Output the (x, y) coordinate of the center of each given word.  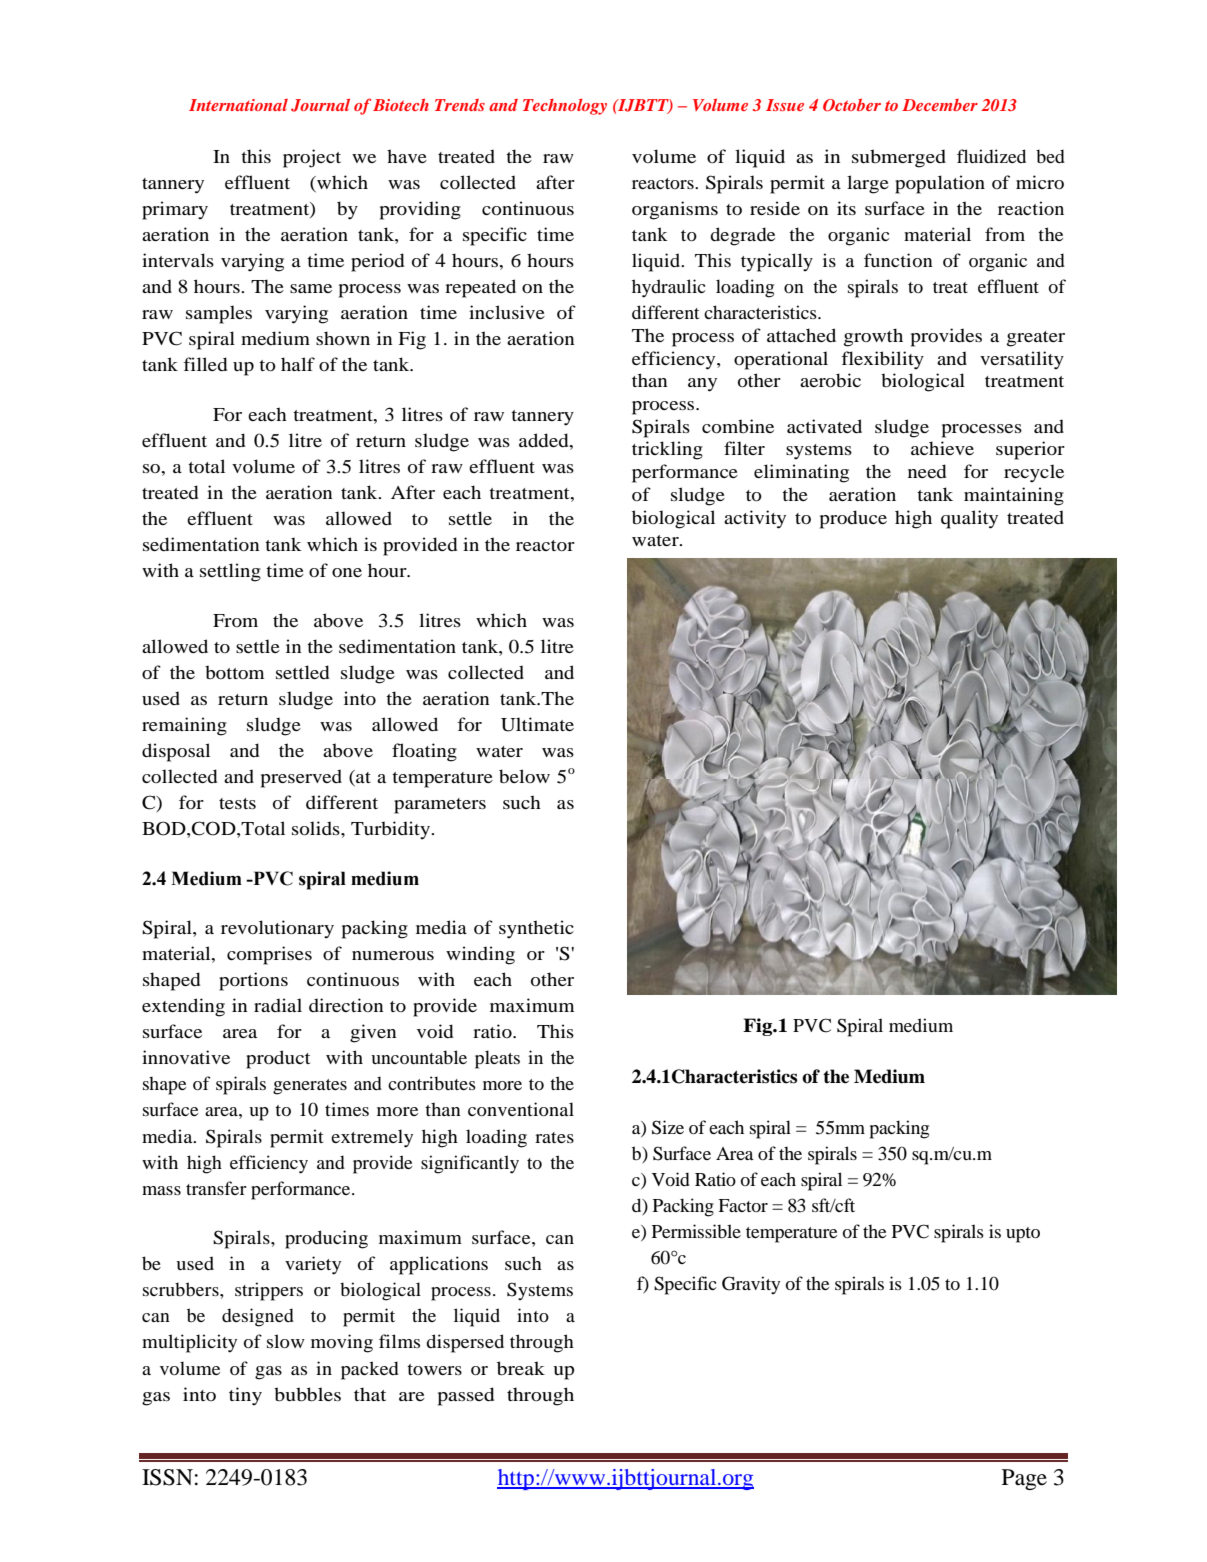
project (312, 158)
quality (969, 519)
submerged (899, 158)
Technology (565, 107)
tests (237, 803)
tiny (245, 1396)
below (524, 776)
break (521, 1368)
